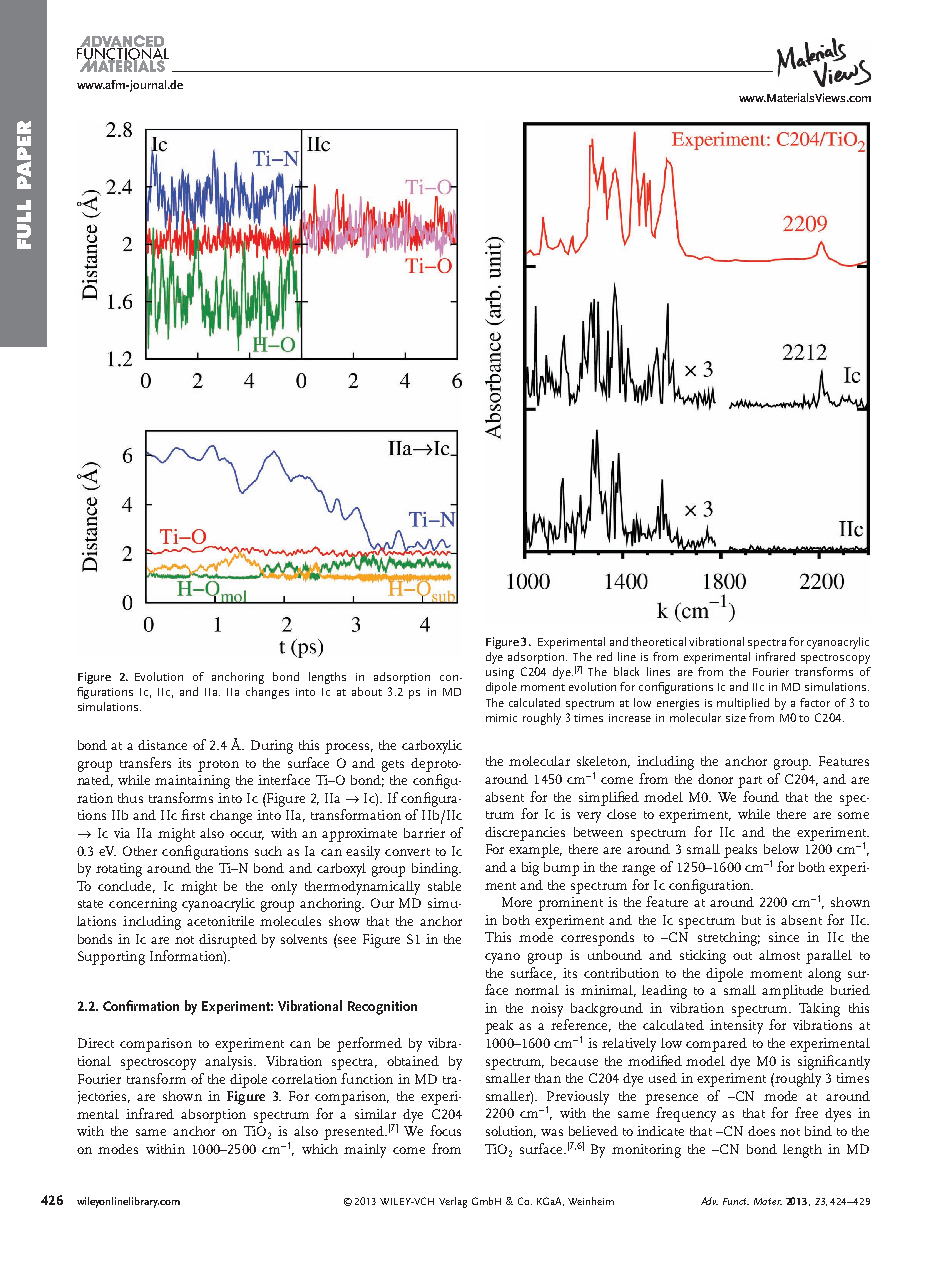 The height and width of the screenshot is (1270, 952). I want to click on theoretical, so click(658, 641).
